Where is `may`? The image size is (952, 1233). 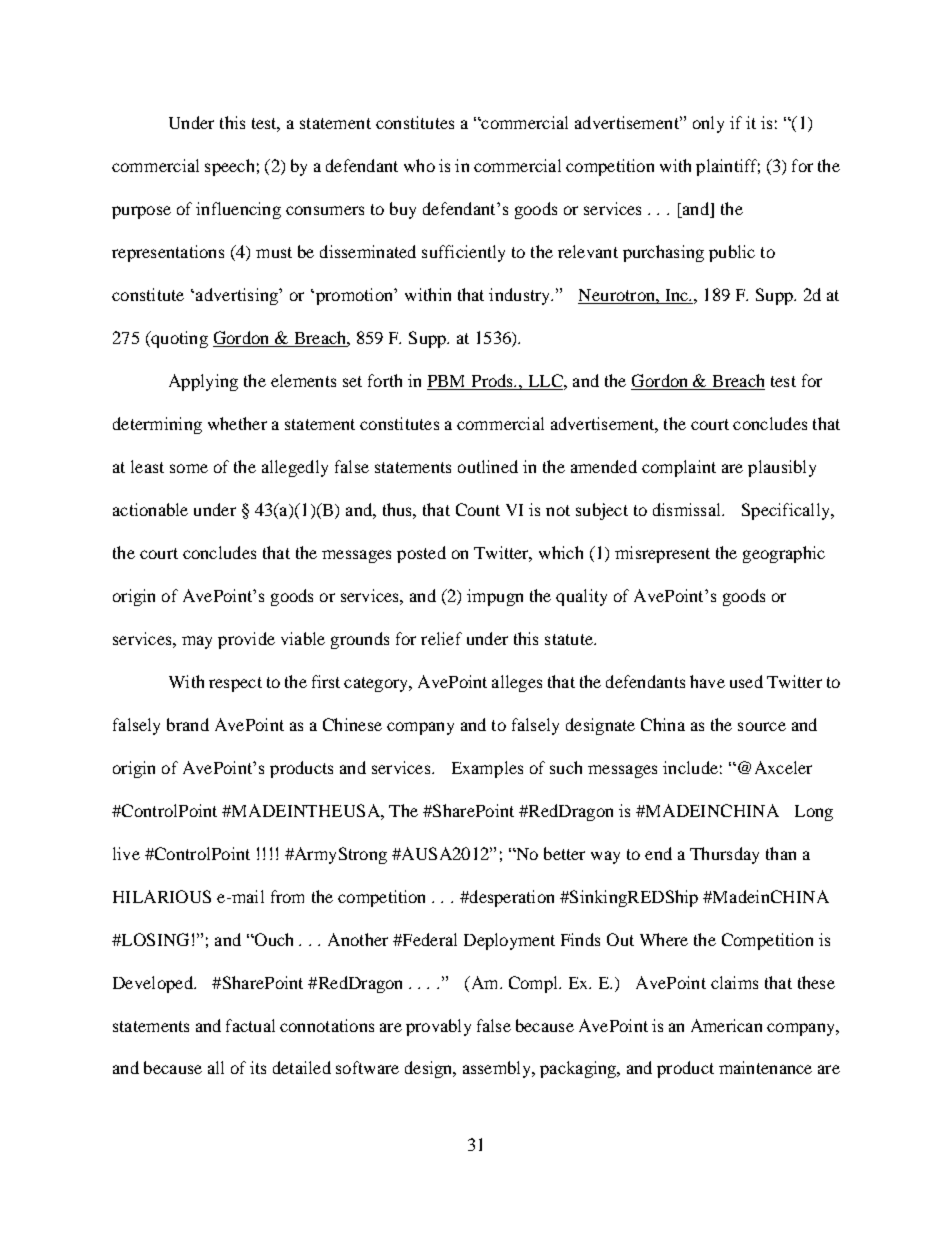
may is located at coordinates (197, 642).
